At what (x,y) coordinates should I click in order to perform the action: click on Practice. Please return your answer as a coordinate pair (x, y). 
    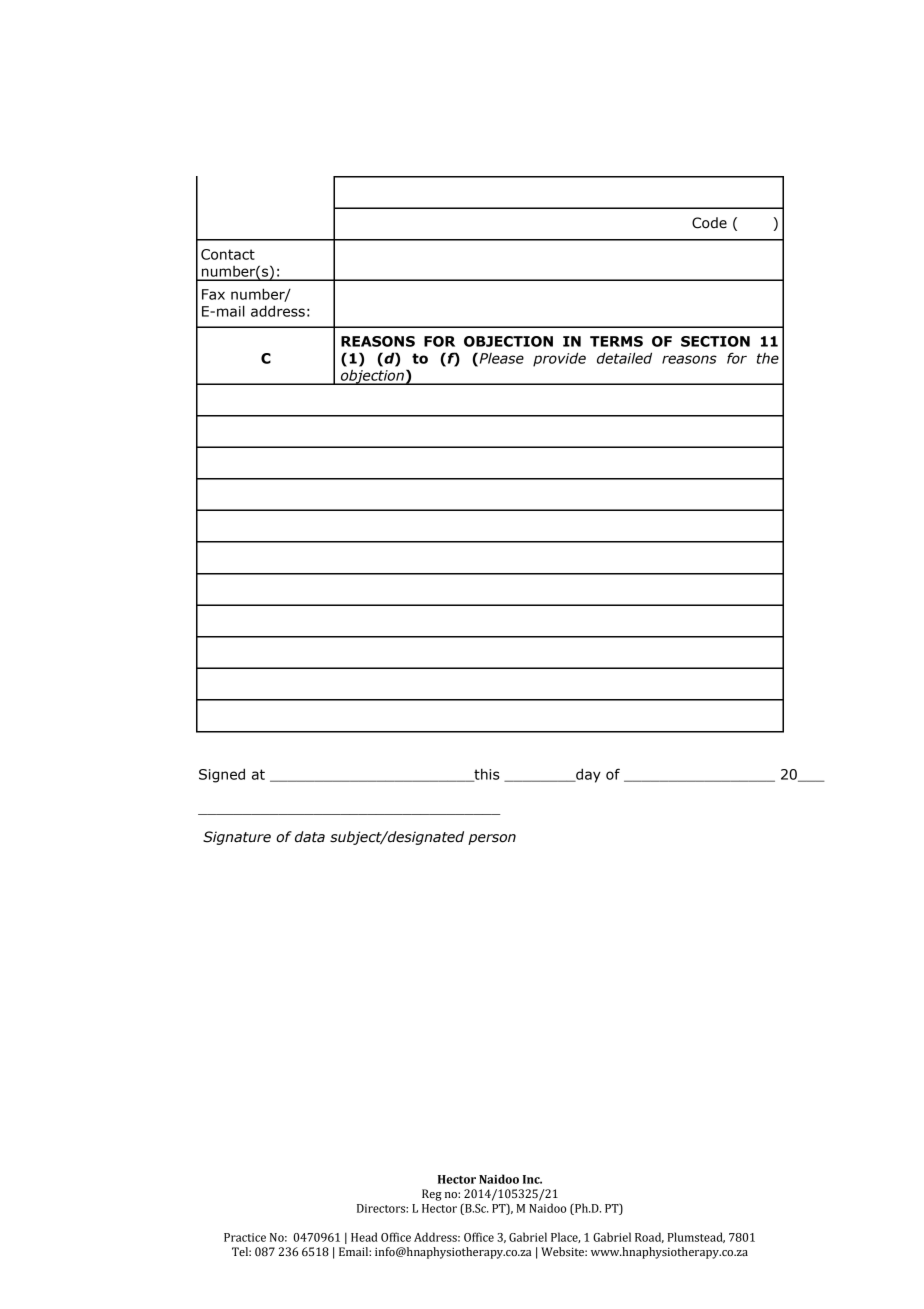
    Looking at the image, I should click on (245, 1237).
